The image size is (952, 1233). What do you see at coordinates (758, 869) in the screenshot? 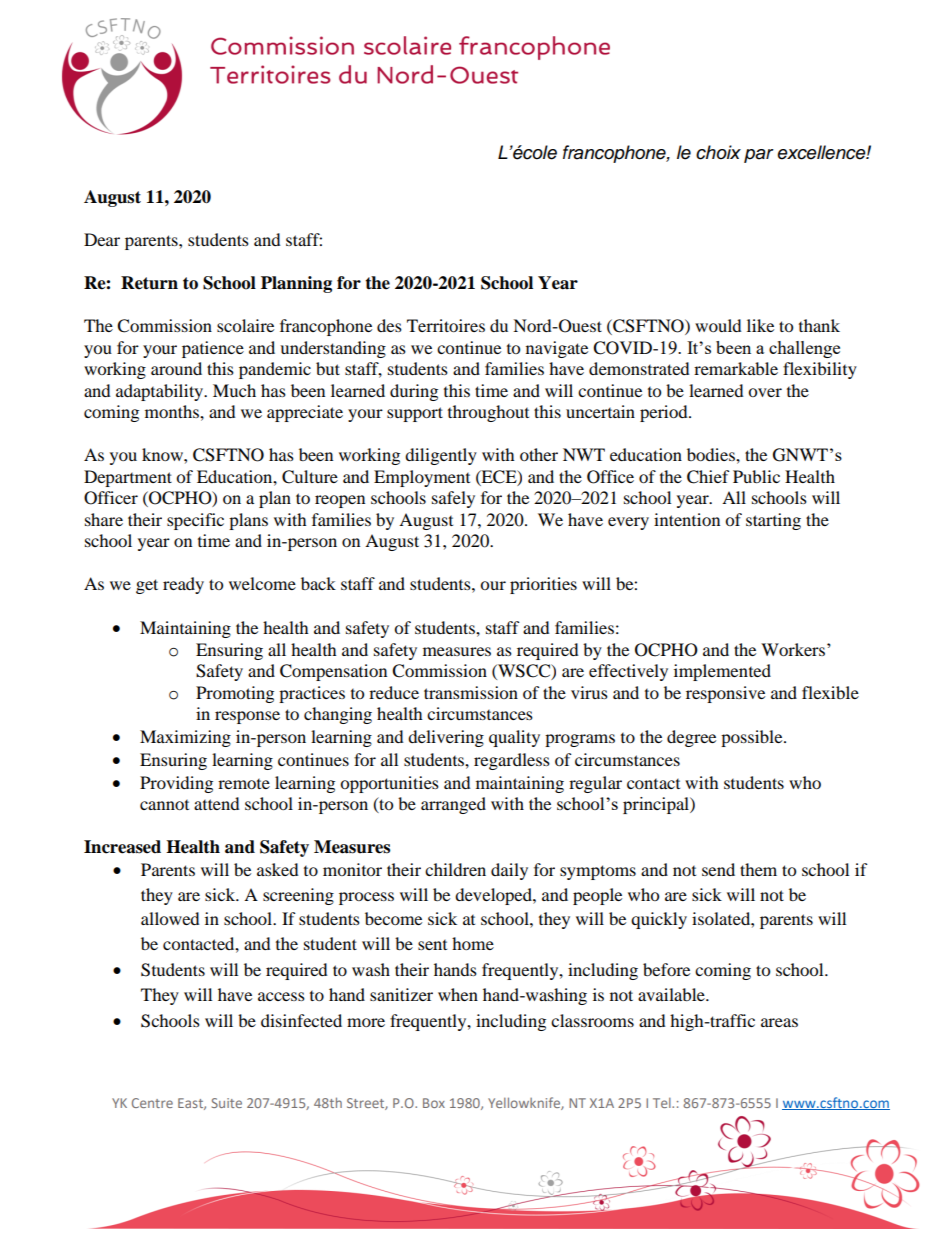
I see `them` at bounding box center [758, 869].
